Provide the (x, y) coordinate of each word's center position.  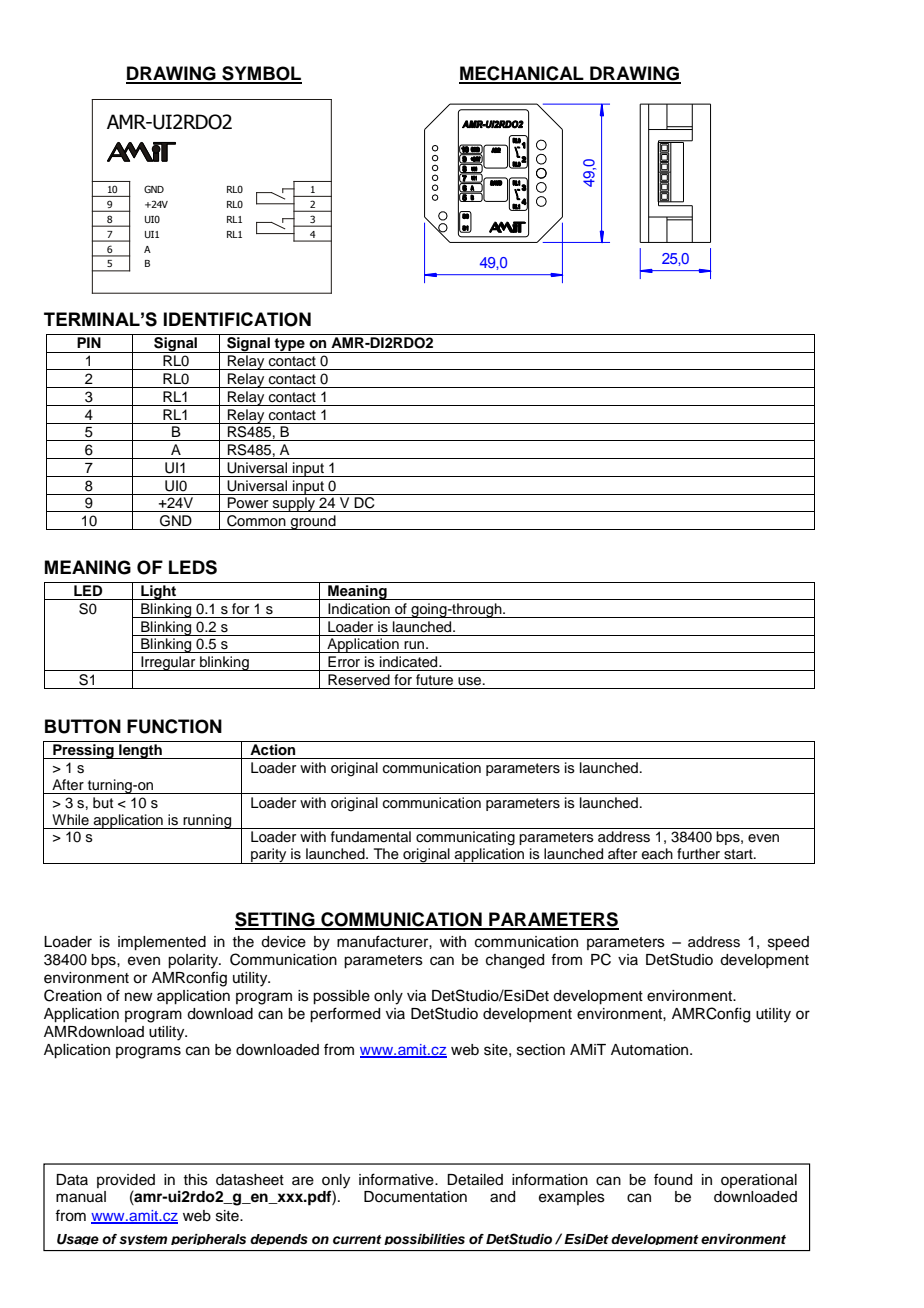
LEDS (193, 567)
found (673, 1179)
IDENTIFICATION (237, 319)
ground (313, 522)
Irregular (168, 663)
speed (788, 943)
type (290, 345)
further (698, 854)
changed (515, 961)
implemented (162, 943)
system (143, 1240)
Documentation (415, 1197)
